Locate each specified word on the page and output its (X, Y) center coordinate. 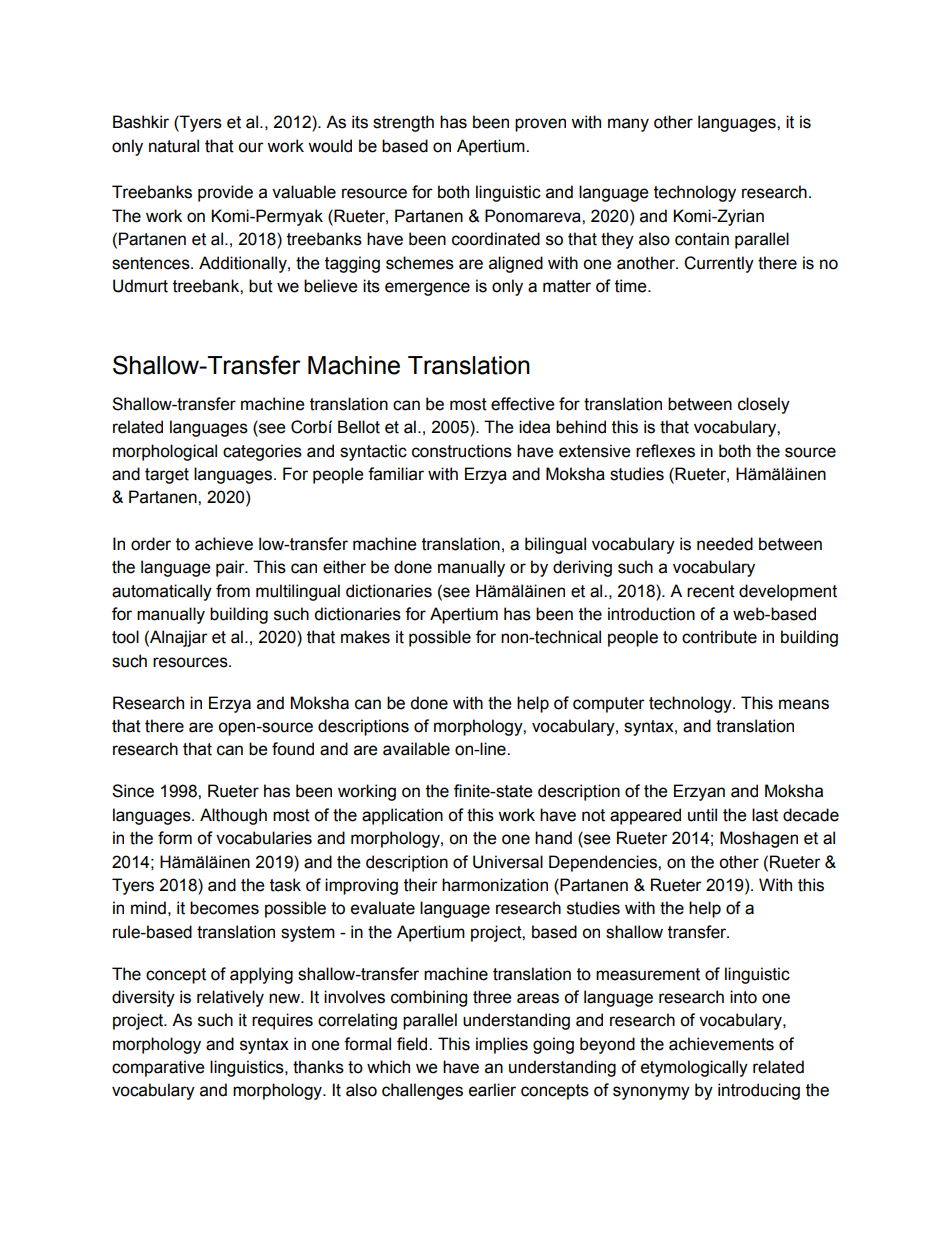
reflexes (665, 451)
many (628, 125)
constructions (462, 451)
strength (403, 123)
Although (233, 816)
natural (174, 146)
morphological (165, 452)
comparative (158, 1068)
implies (502, 1045)
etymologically (694, 1068)
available (416, 749)
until (702, 815)
